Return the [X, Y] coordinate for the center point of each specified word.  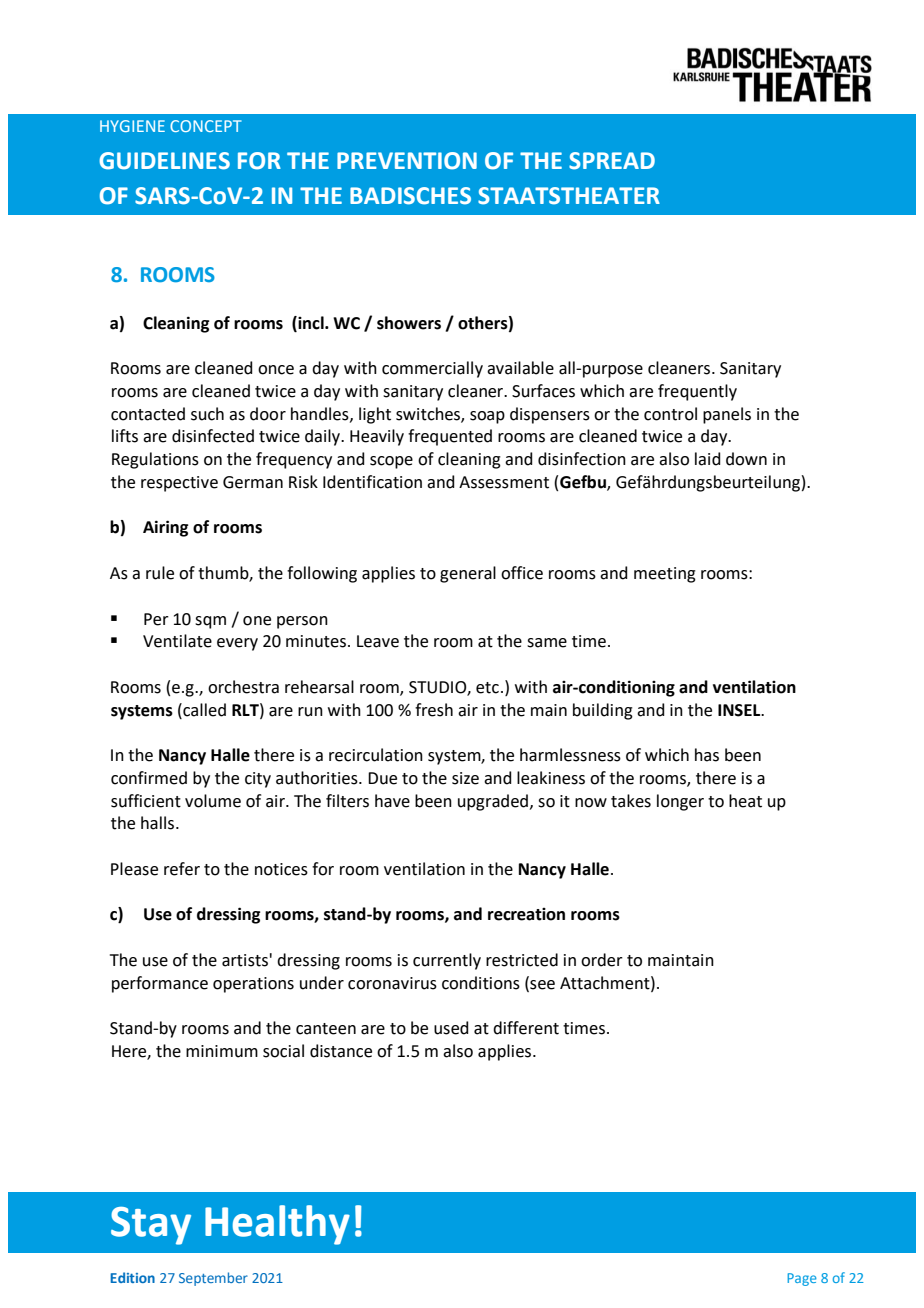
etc [487, 688]
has [707, 755]
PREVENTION [407, 161]
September [213, 1279]
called [203, 710]
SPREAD [612, 161]
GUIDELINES [164, 161]
